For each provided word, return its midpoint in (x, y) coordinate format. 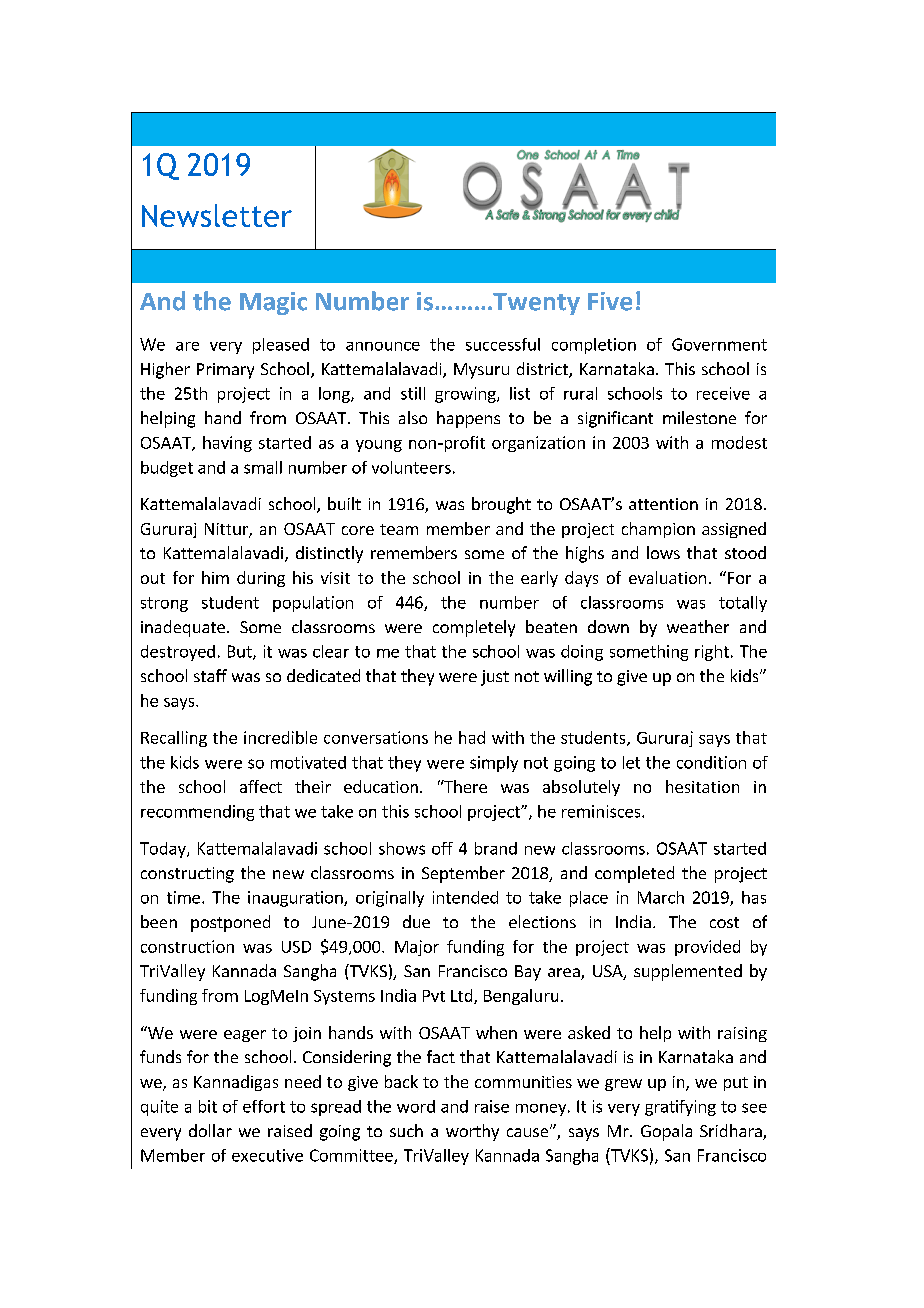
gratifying (680, 1108)
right (712, 653)
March (661, 897)
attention (663, 504)
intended (465, 897)
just (495, 678)
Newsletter (217, 215)
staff (210, 675)
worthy (472, 1132)
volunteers (411, 467)
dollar (210, 1130)
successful (503, 344)
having (227, 444)
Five (610, 301)
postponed (230, 923)
